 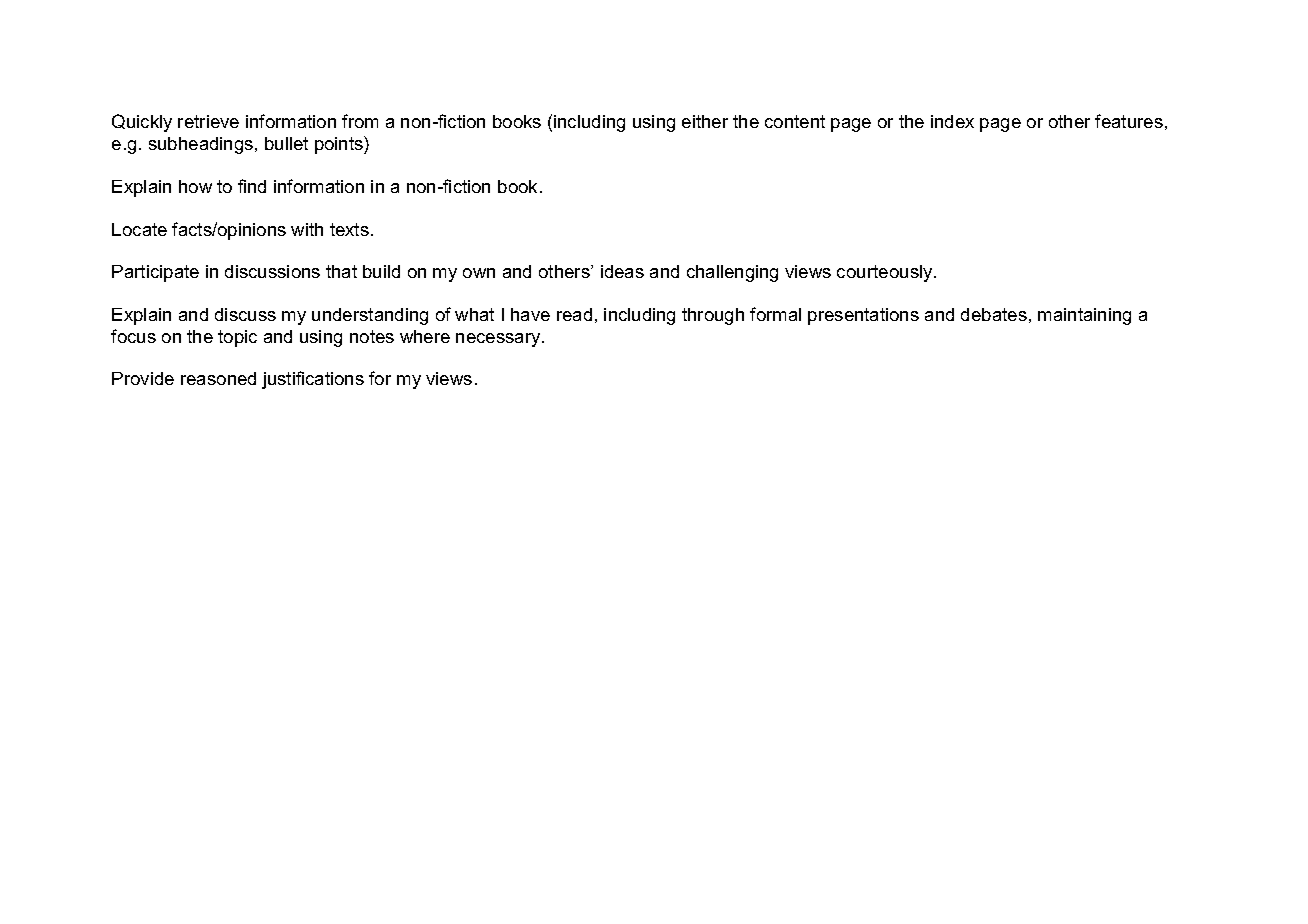 I want to click on either, so click(x=705, y=121).
